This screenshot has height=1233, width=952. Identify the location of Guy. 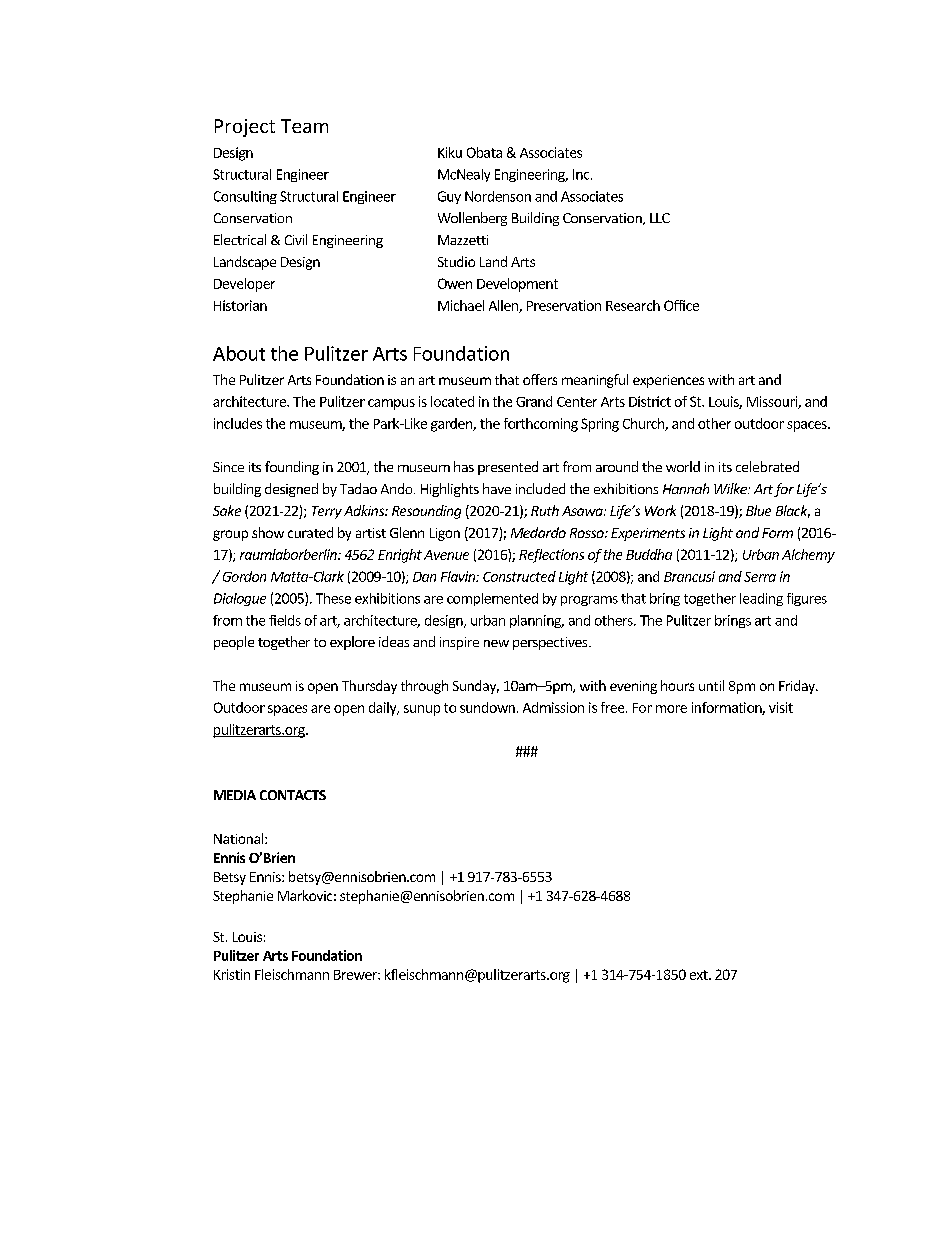
(449, 197).
